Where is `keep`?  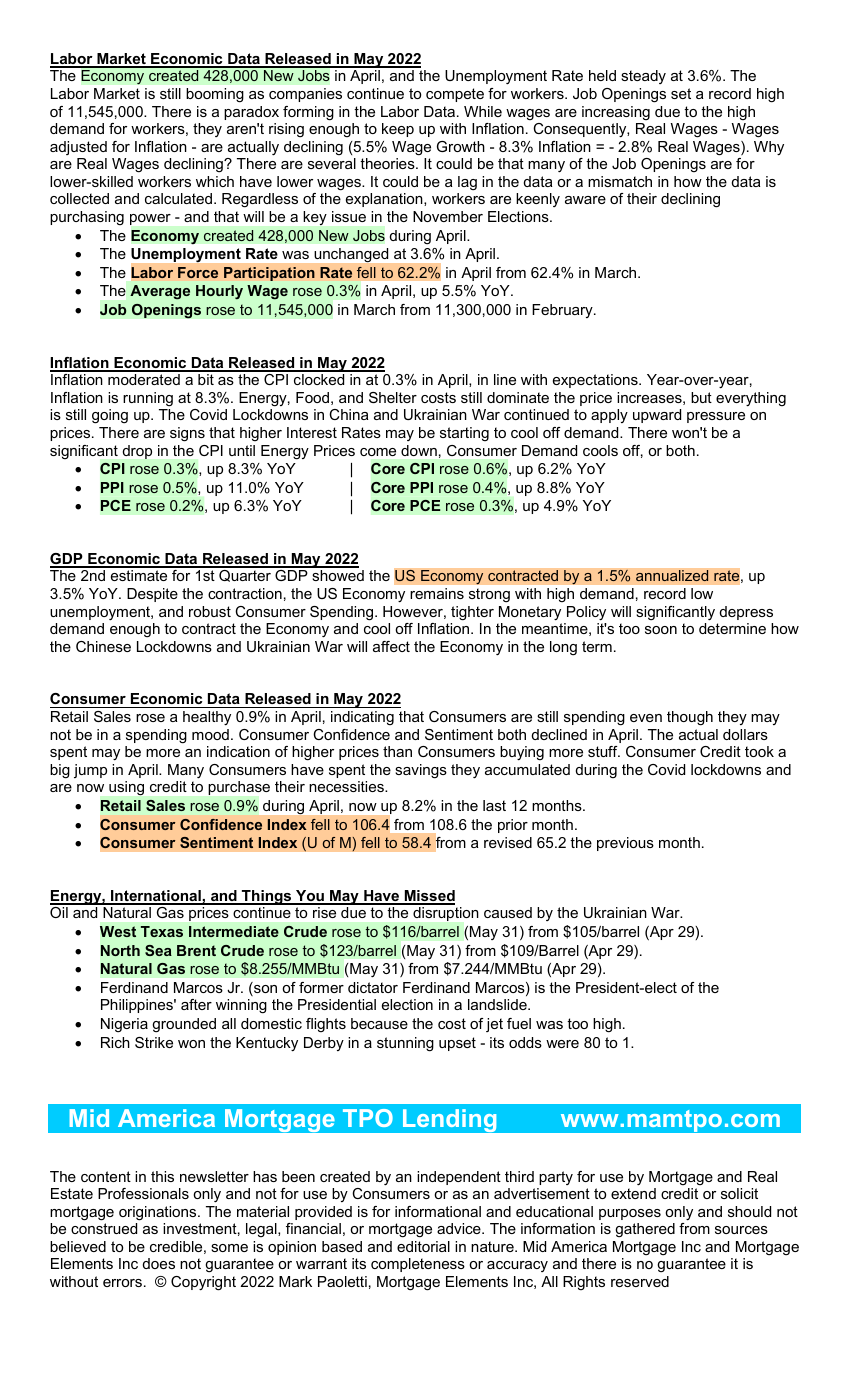 keep is located at coordinates (398, 130).
